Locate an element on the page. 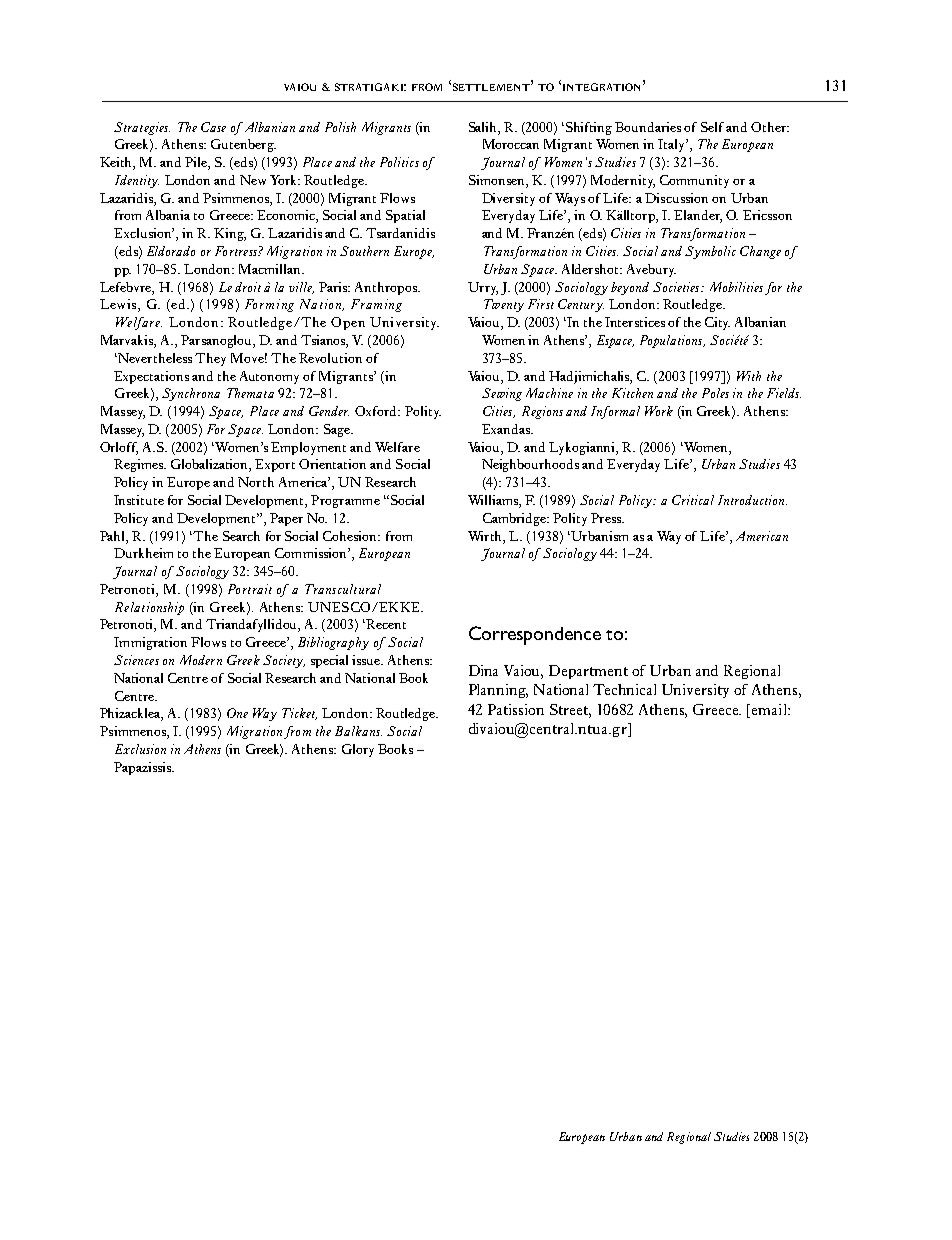 This page has width=952, height=1240. Self is located at coordinates (714, 127).
